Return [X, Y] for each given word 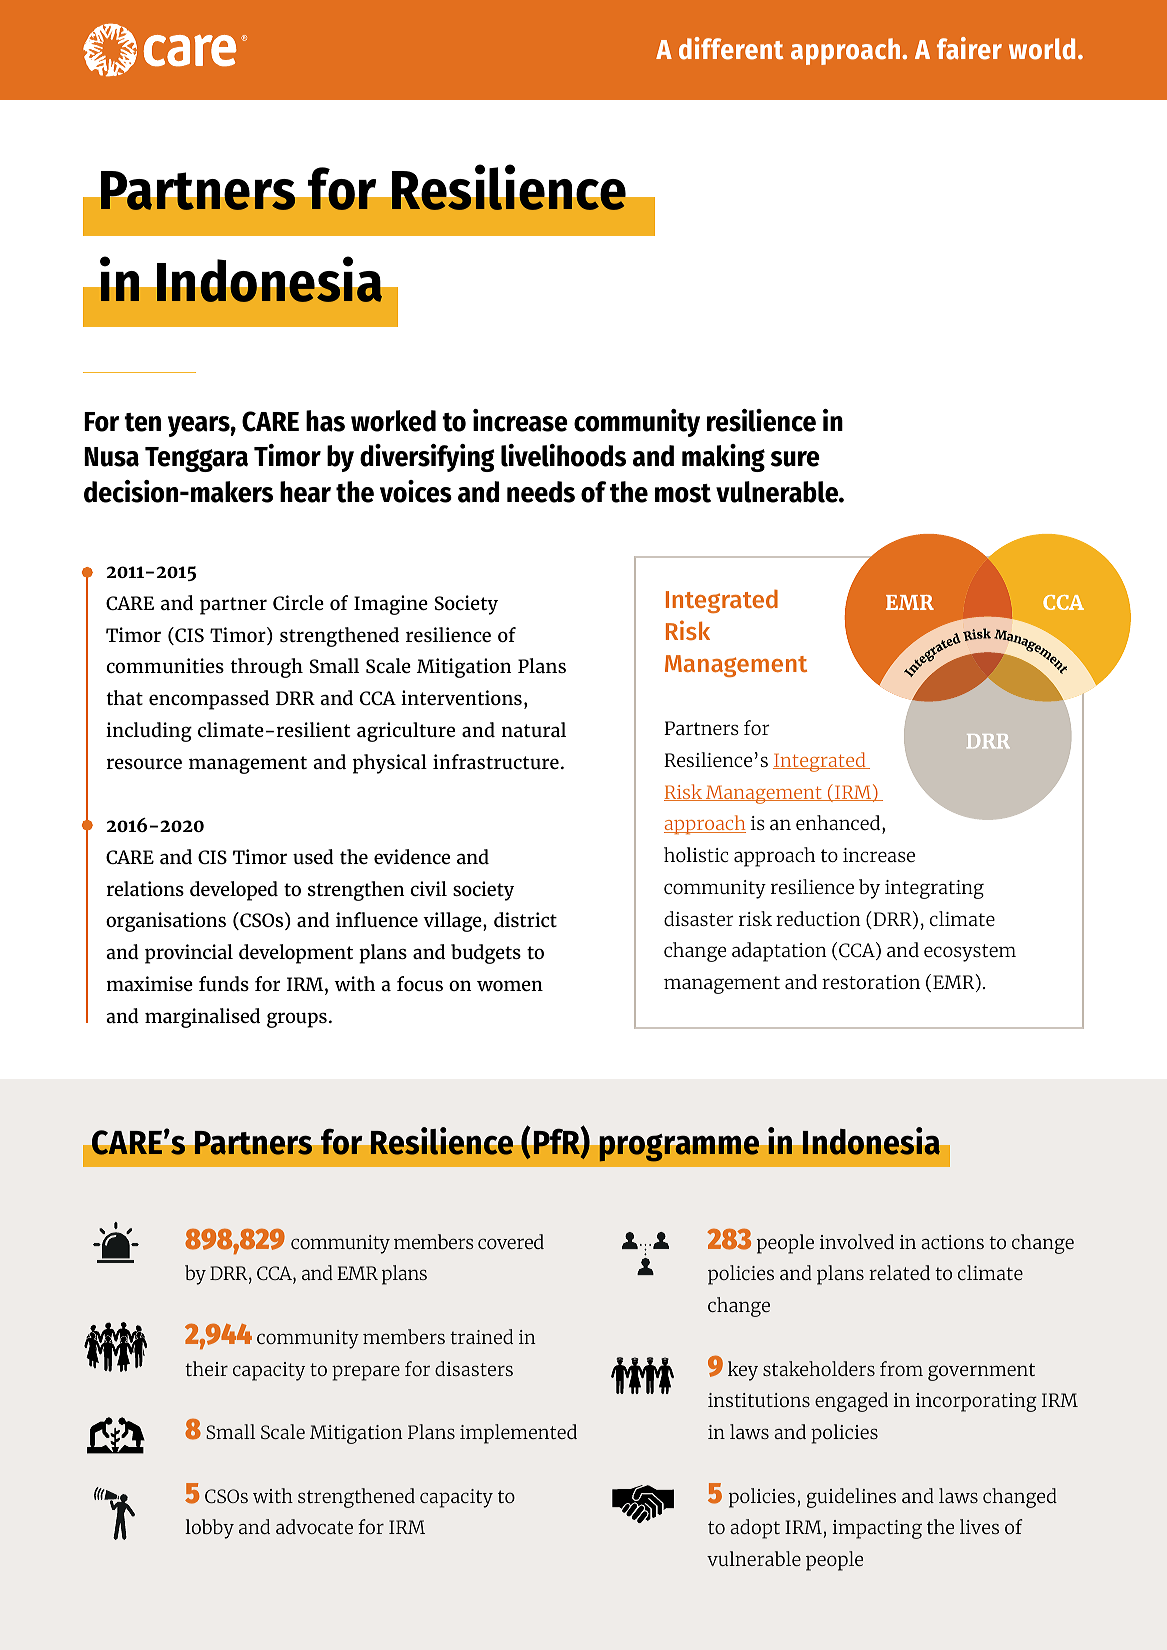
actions [952, 1242]
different [731, 48]
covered [511, 1241]
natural [534, 729]
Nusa [111, 457]
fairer [969, 48]
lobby [209, 1529]
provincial [189, 954]
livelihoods [563, 455]
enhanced [839, 824]
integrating [934, 889]
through [266, 668]
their [206, 1368]
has [325, 421]
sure [795, 459]
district [525, 919]
